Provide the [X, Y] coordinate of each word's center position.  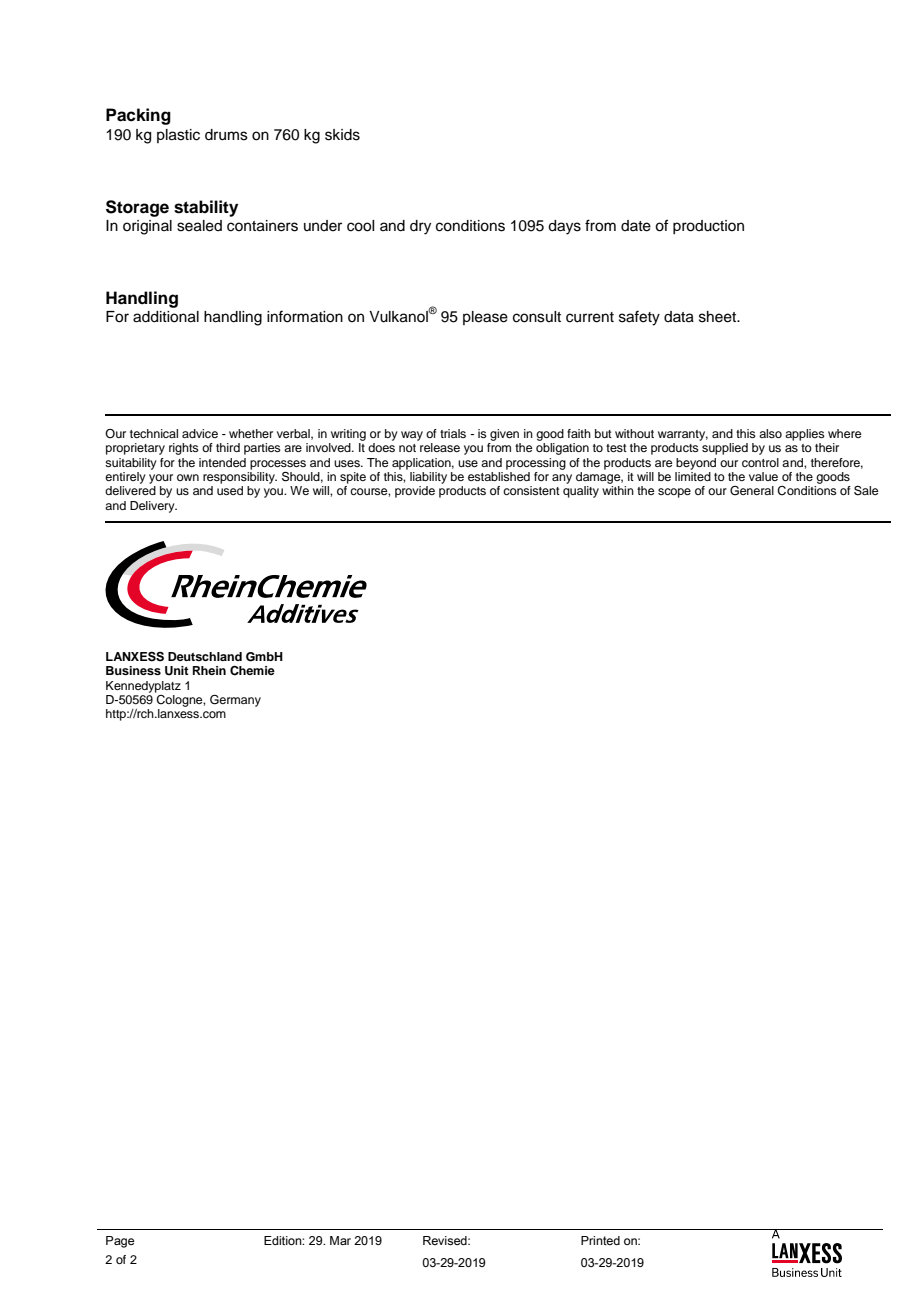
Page [120, 1242]
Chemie [252, 671]
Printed [600, 1240]
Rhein [209, 670]
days [564, 227]
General [752, 491]
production [708, 227]
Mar [340, 1240]
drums [226, 135]
